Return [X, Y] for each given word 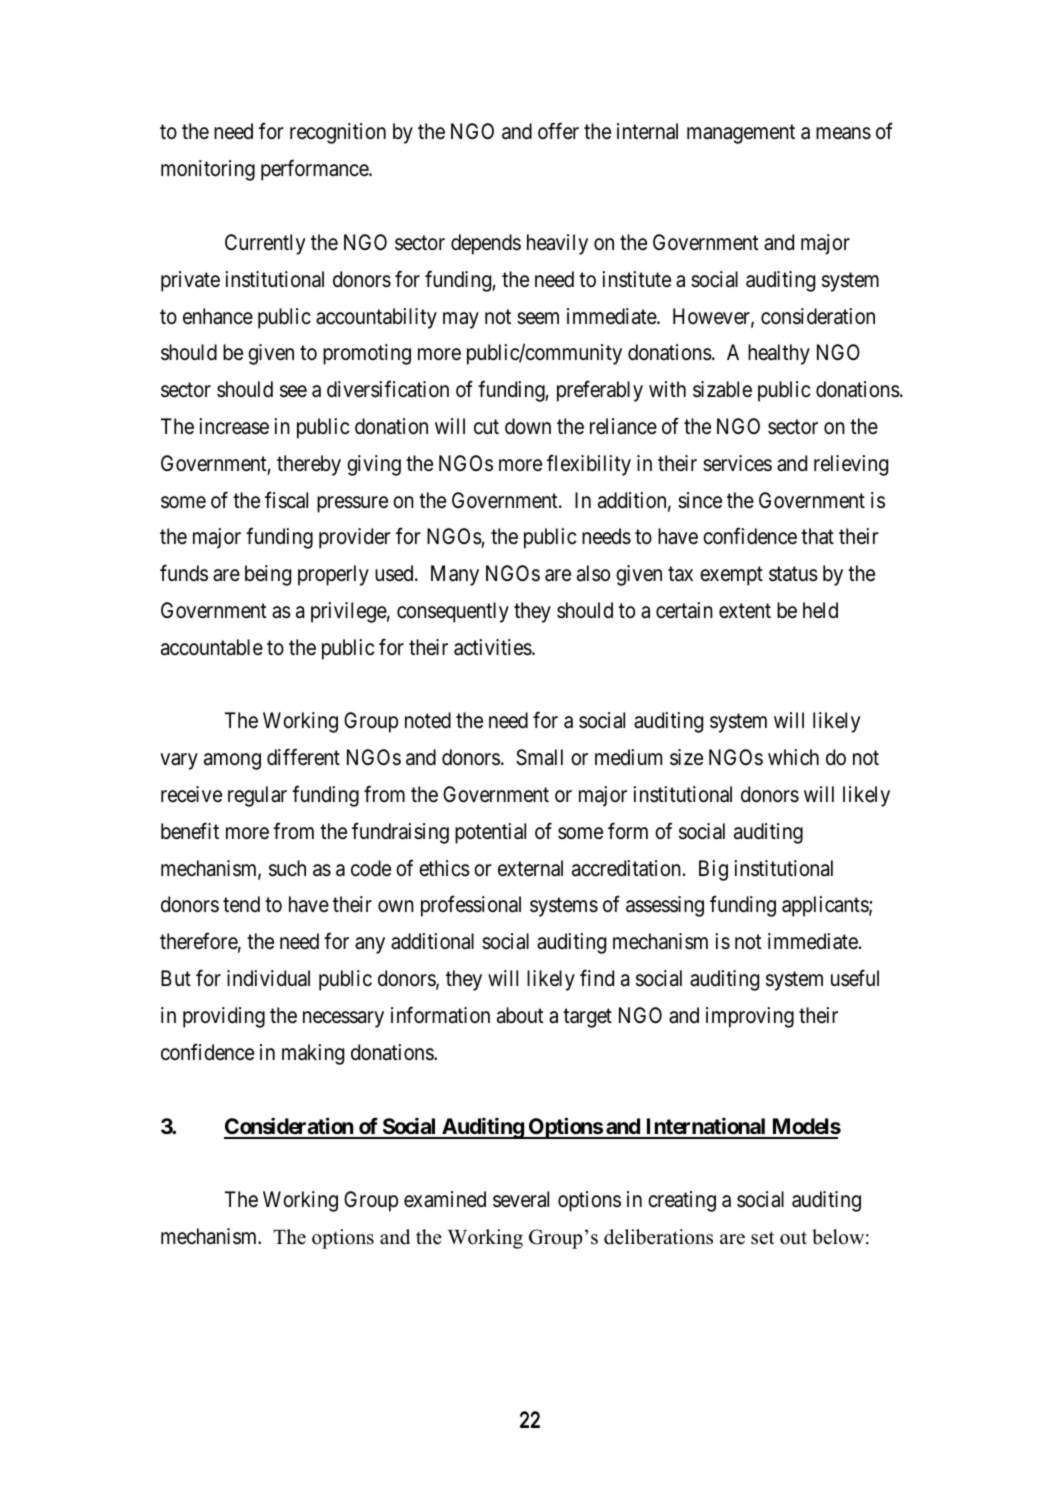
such [287, 868]
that [817, 536]
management [741, 134]
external [530, 868]
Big [713, 870]
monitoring [208, 170]
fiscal [286, 500]
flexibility [589, 465]
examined [445, 1199]
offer [558, 131]
